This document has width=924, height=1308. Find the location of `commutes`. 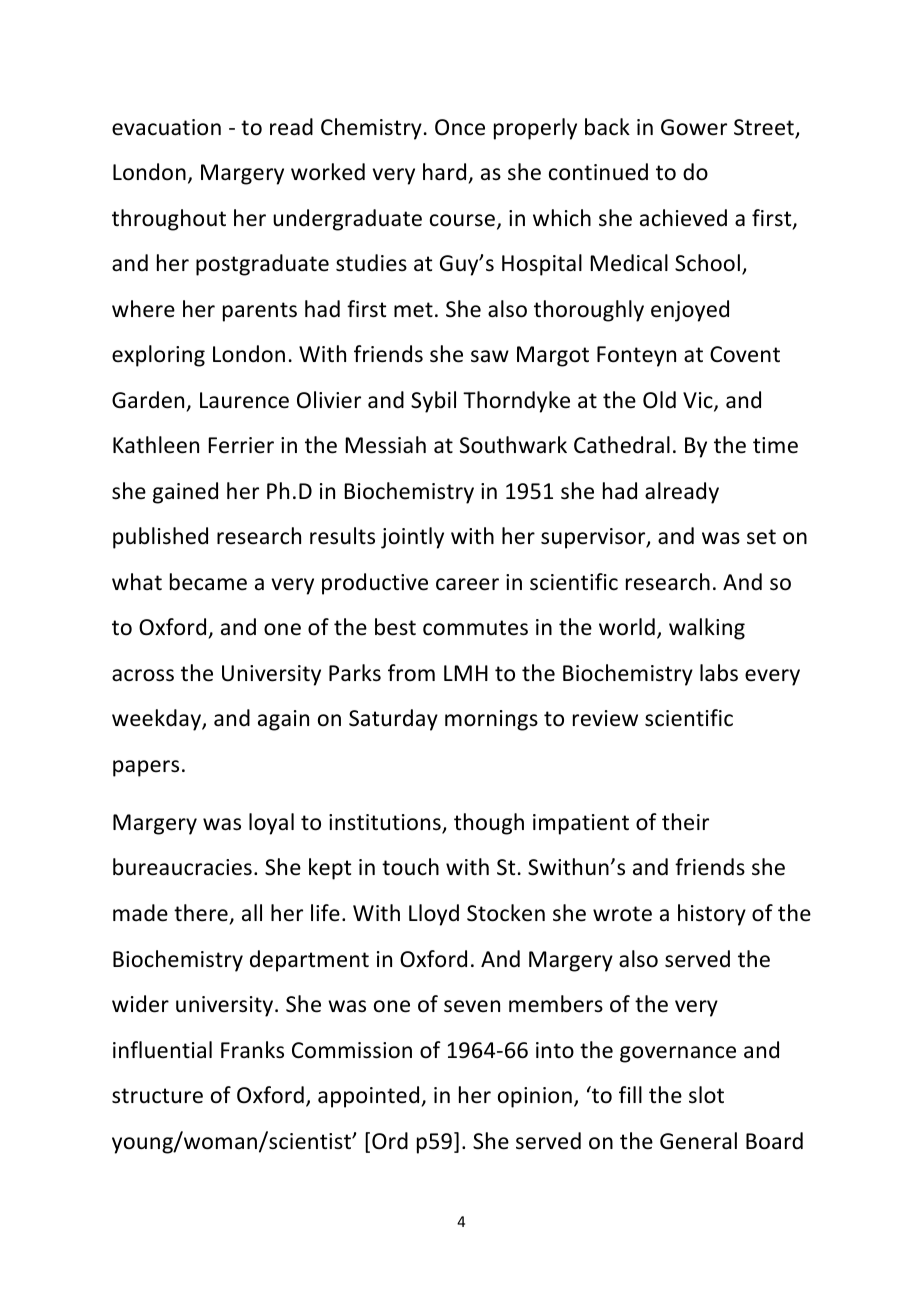

commutes is located at coordinates (475, 628).
